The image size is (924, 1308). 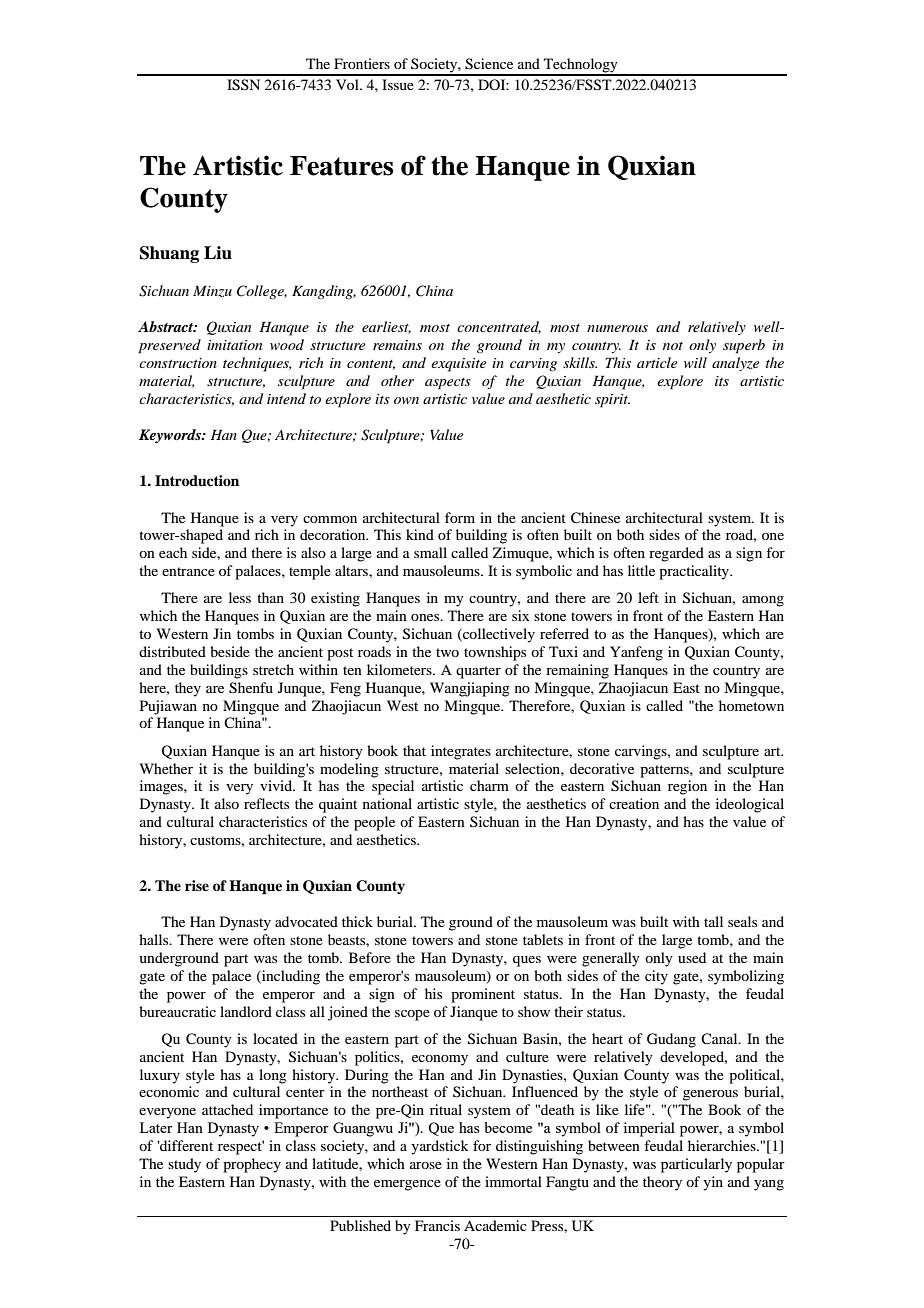 What do you see at coordinates (713, 1183) in the document?
I see `yin` at bounding box center [713, 1183].
